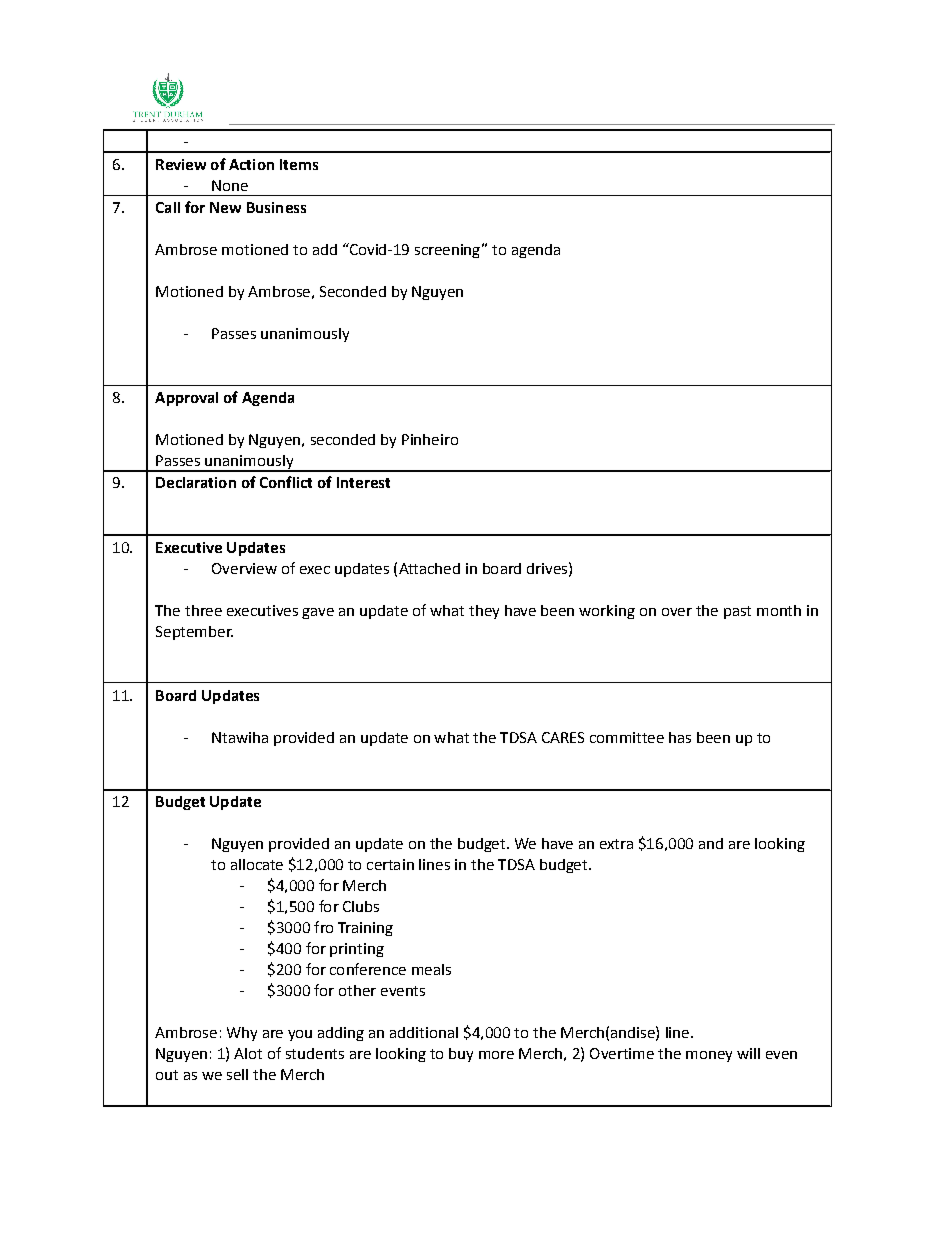 The height and width of the page is (1233, 952). I want to click on three, so click(203, 610).
